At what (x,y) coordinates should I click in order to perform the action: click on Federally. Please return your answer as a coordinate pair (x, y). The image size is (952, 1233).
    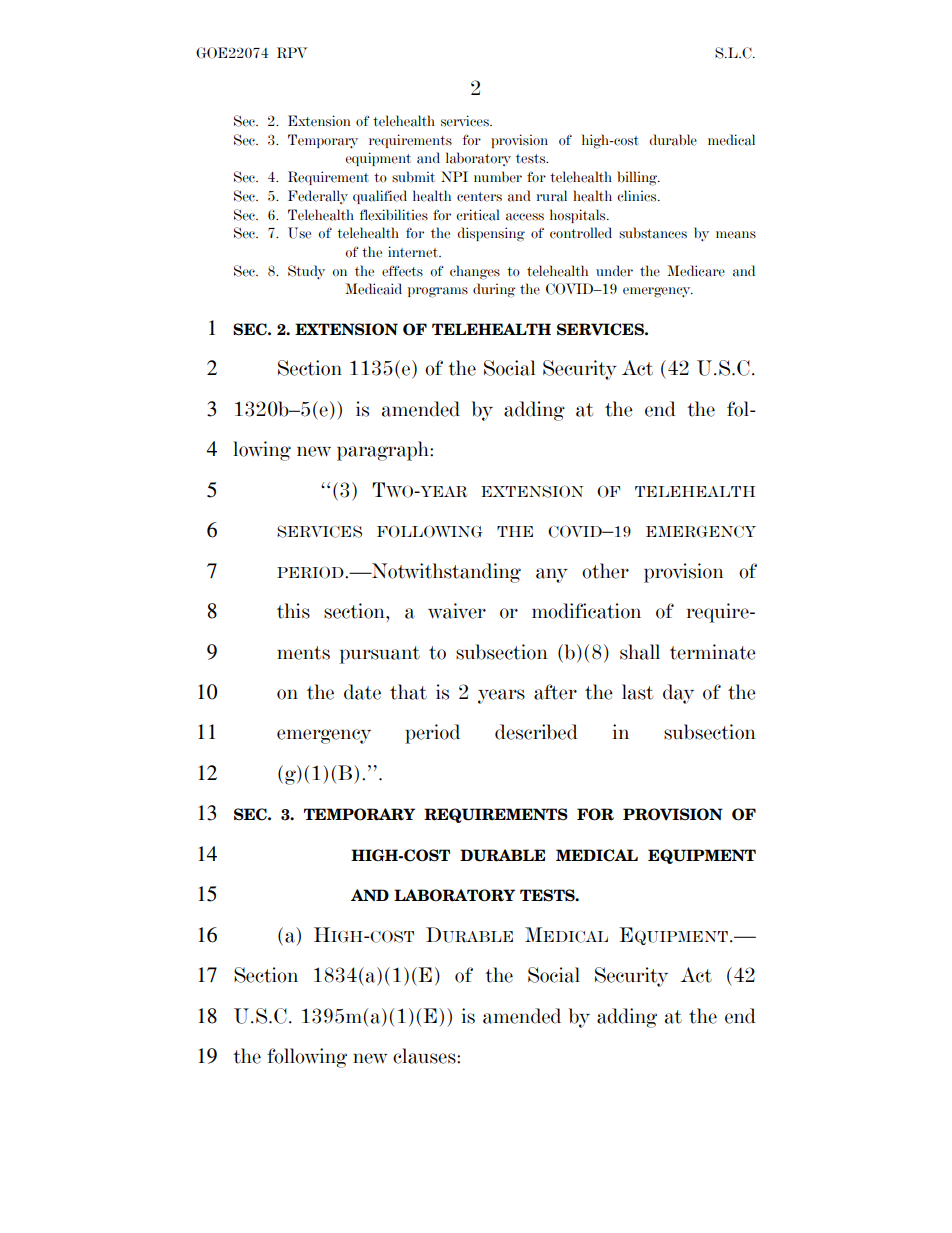
    Looking at the image, I should click on (318, 197).
